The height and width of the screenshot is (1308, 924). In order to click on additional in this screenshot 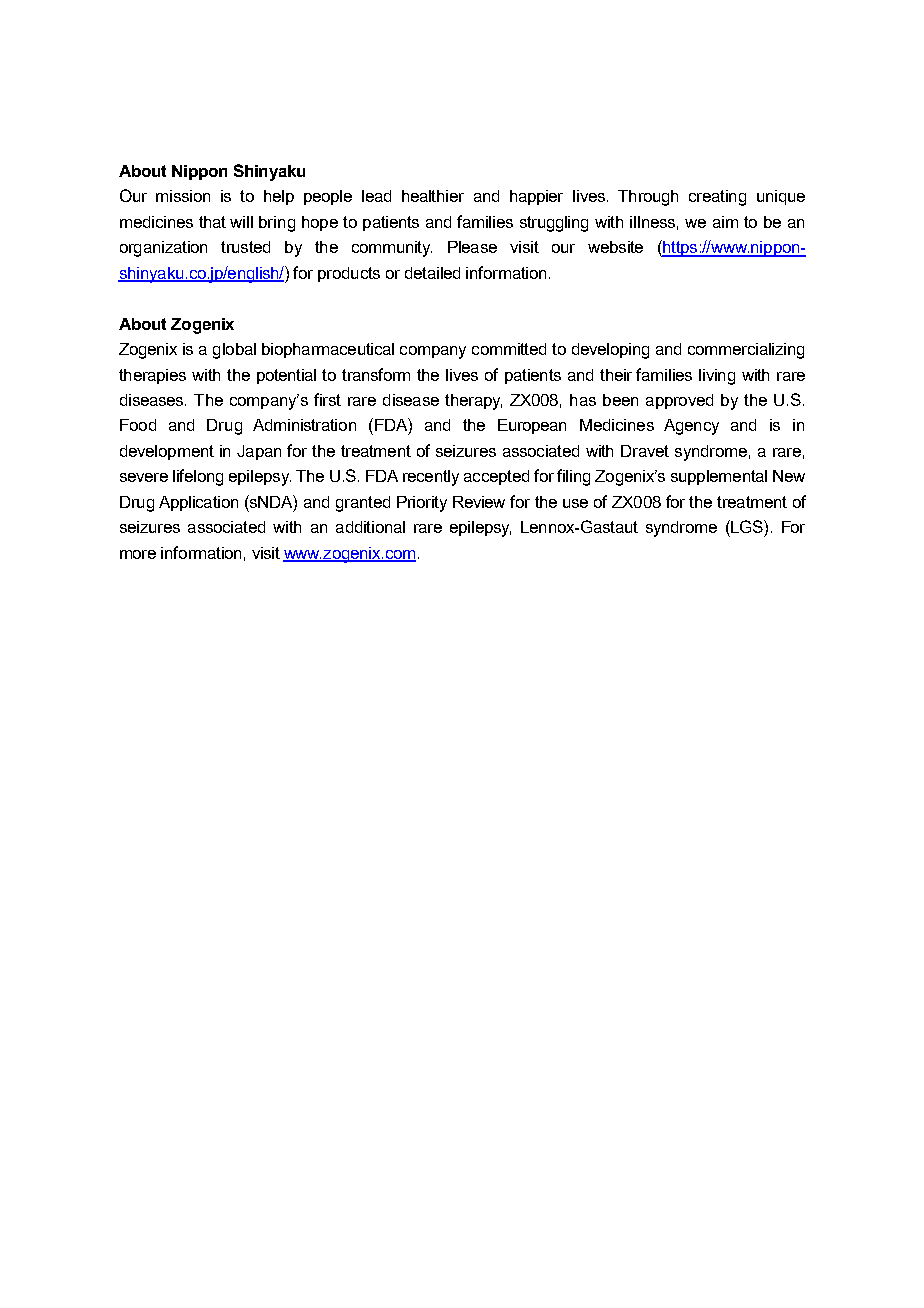, I will do `click(370, 527)`.
